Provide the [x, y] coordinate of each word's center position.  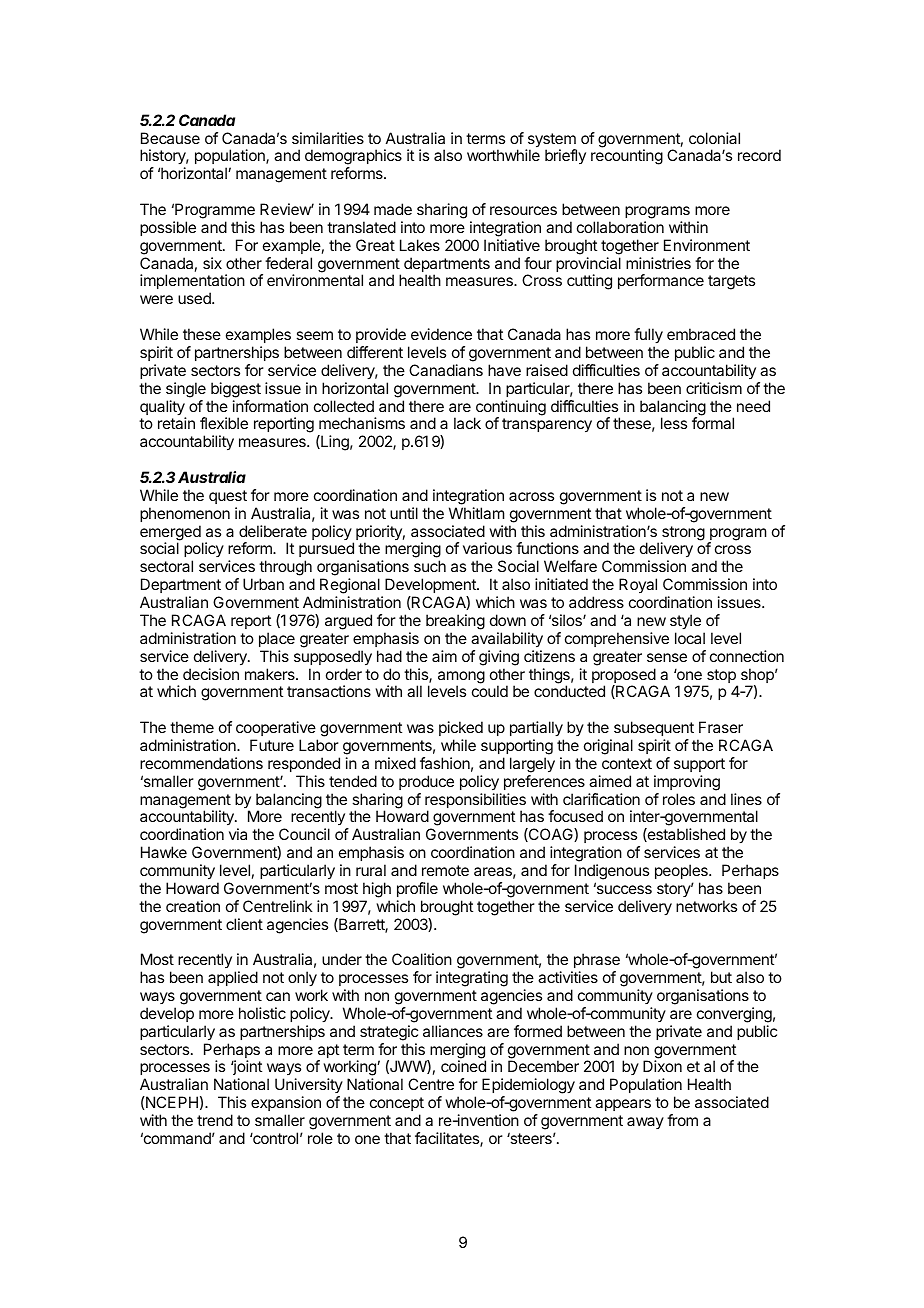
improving [687, 783]
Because [170, 138]
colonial [714, 138]
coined [463, 1066]
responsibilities [475, 802]
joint [246, 1069]
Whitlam [476, 513]
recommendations [201, 763]
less [674, 423]
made [393, 209]
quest [228, 497]
